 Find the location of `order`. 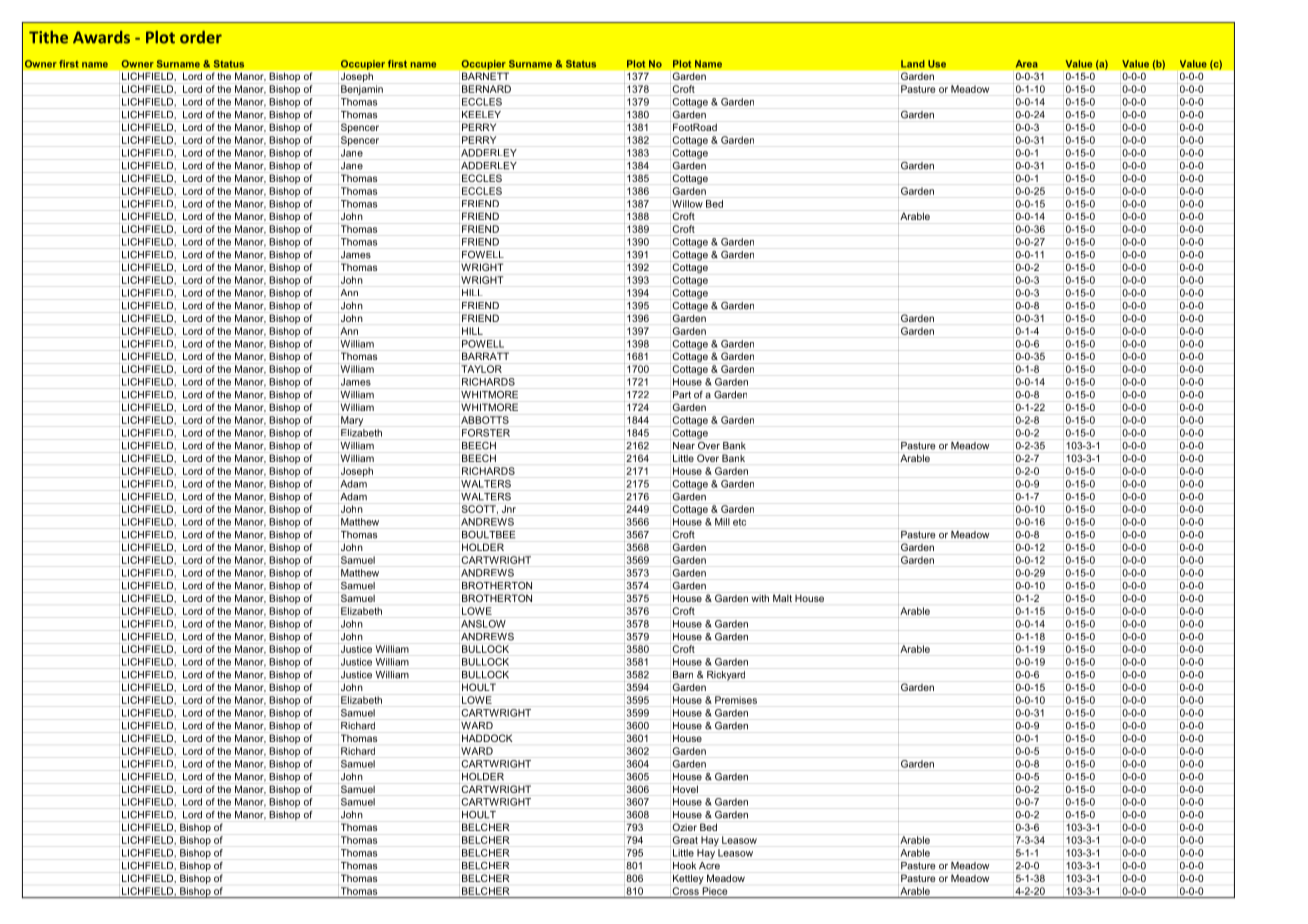

order is located at coordinates (201, 37).
